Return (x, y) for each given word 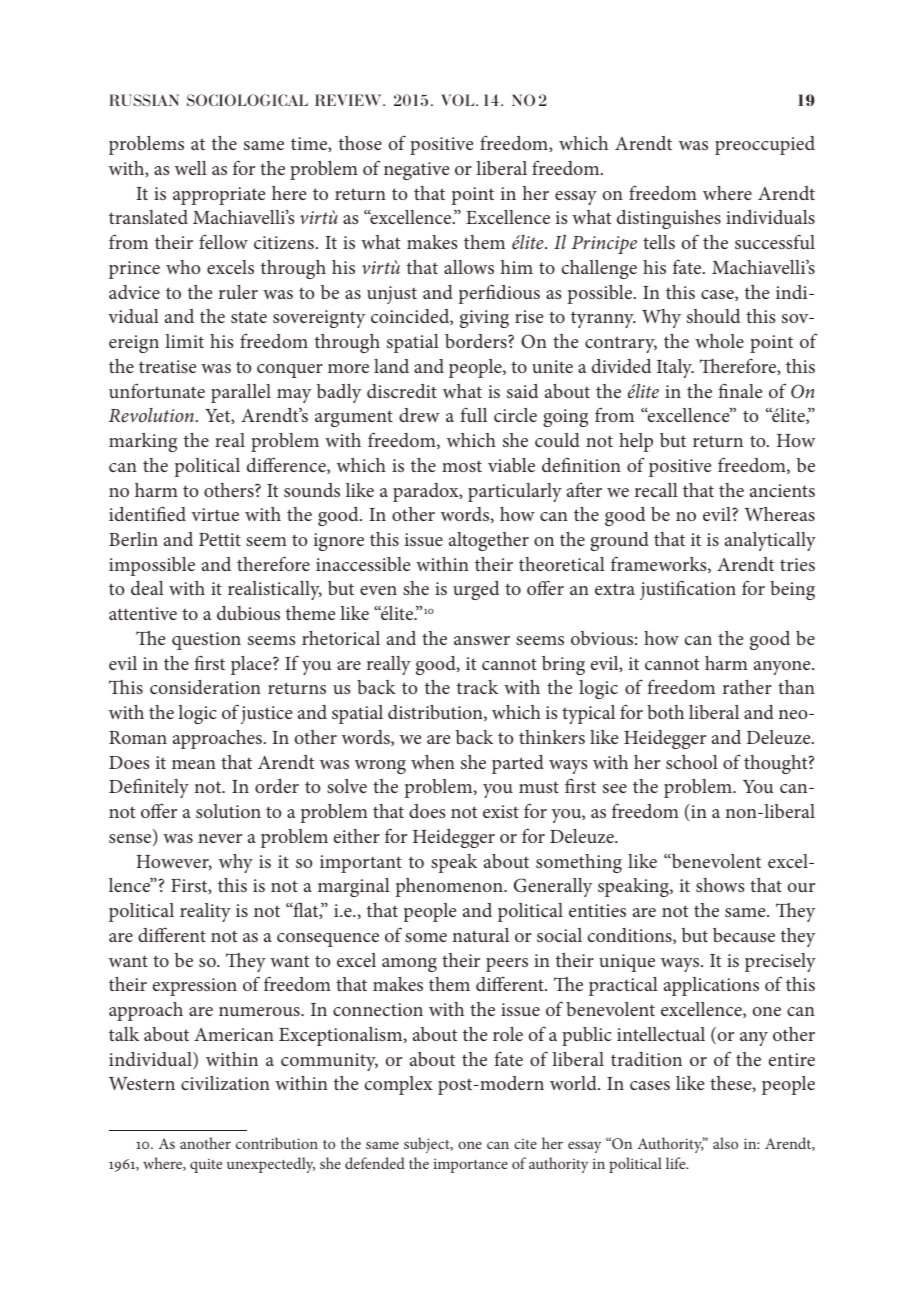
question (206, 641)
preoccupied (765, 145)
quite (206, 1166)
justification (688, 590)
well (191, 168)
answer (482, 640)
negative (416, 171)
